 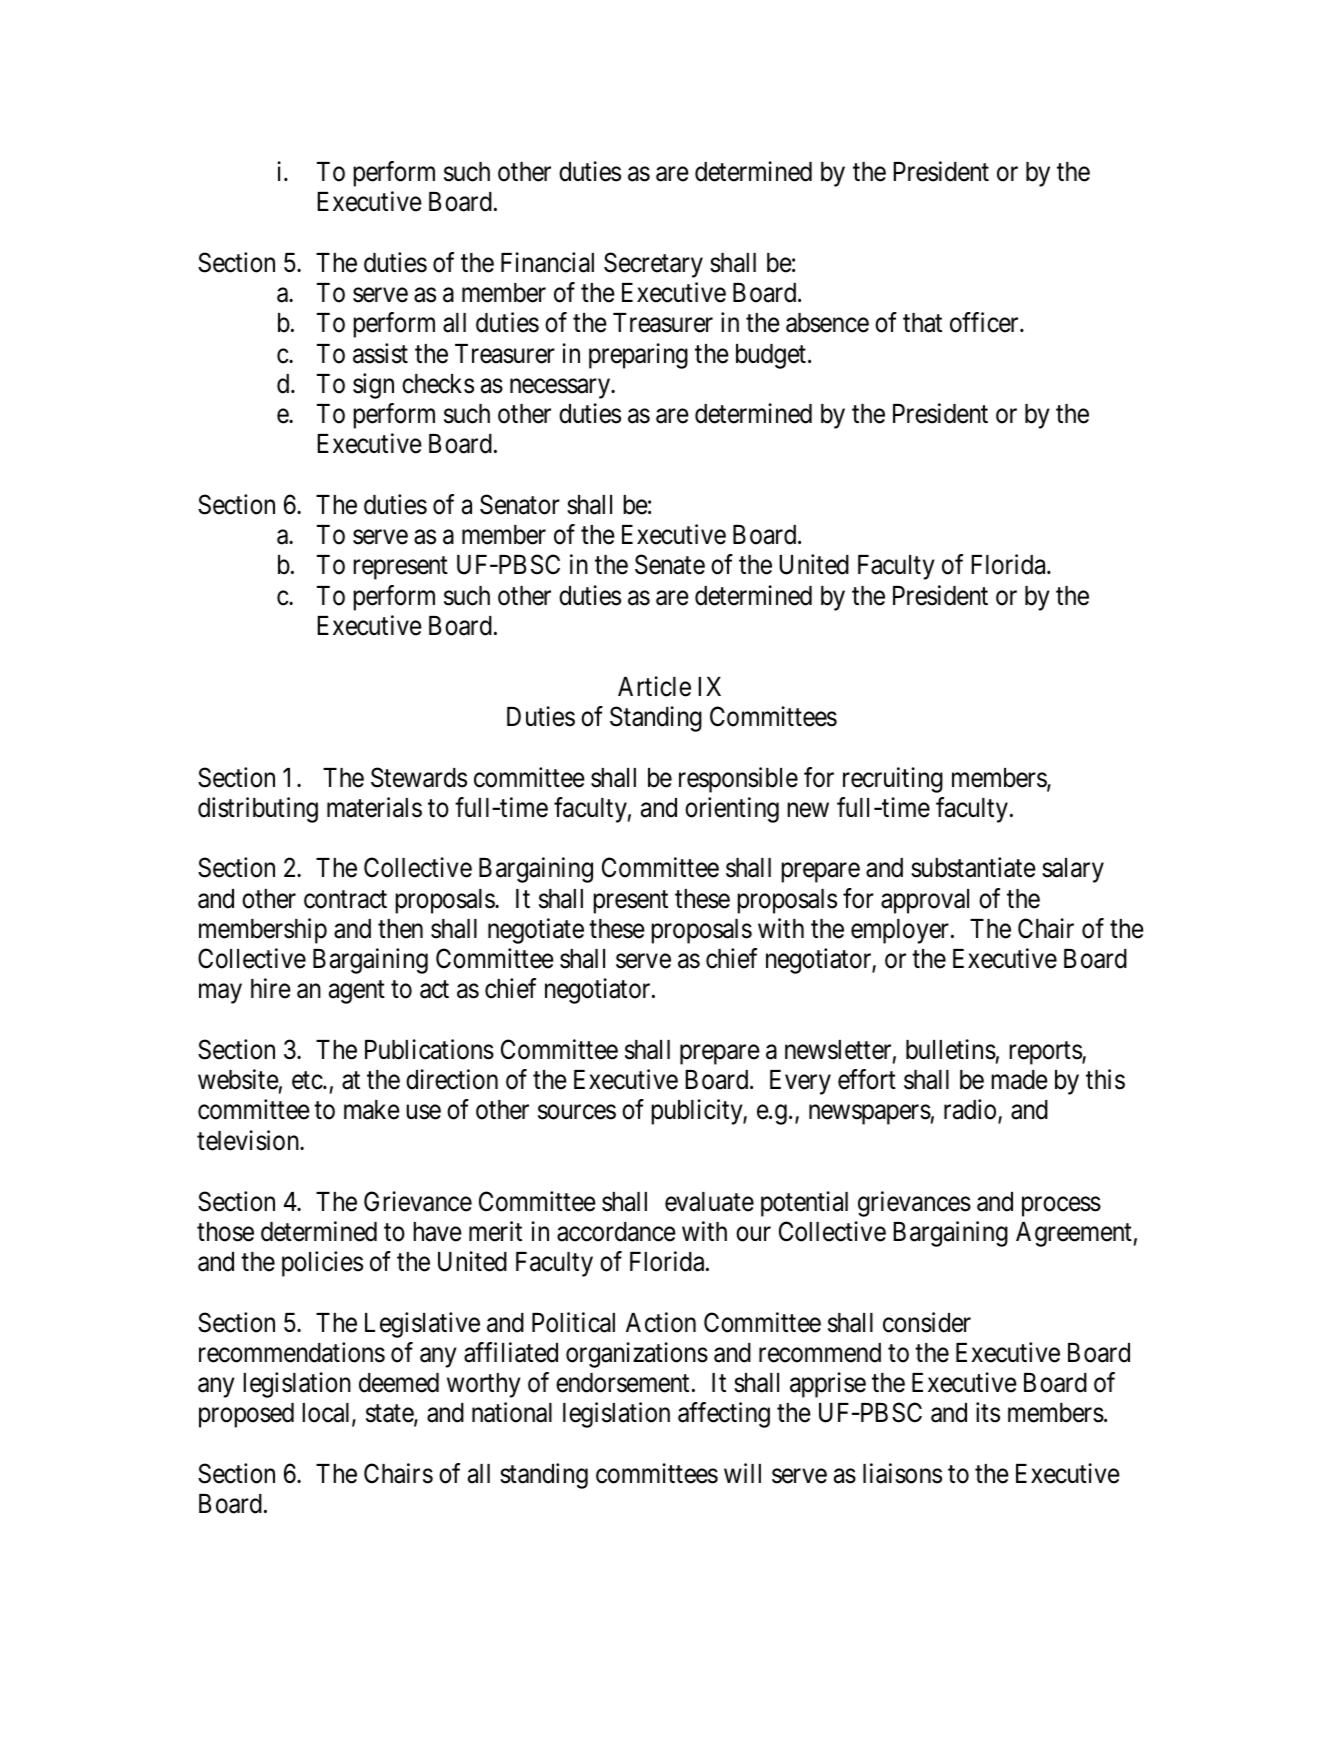 What do you see at coordinates (985, 322) in the screenshot?
I see `officer` at bounding box center [985, 322].
